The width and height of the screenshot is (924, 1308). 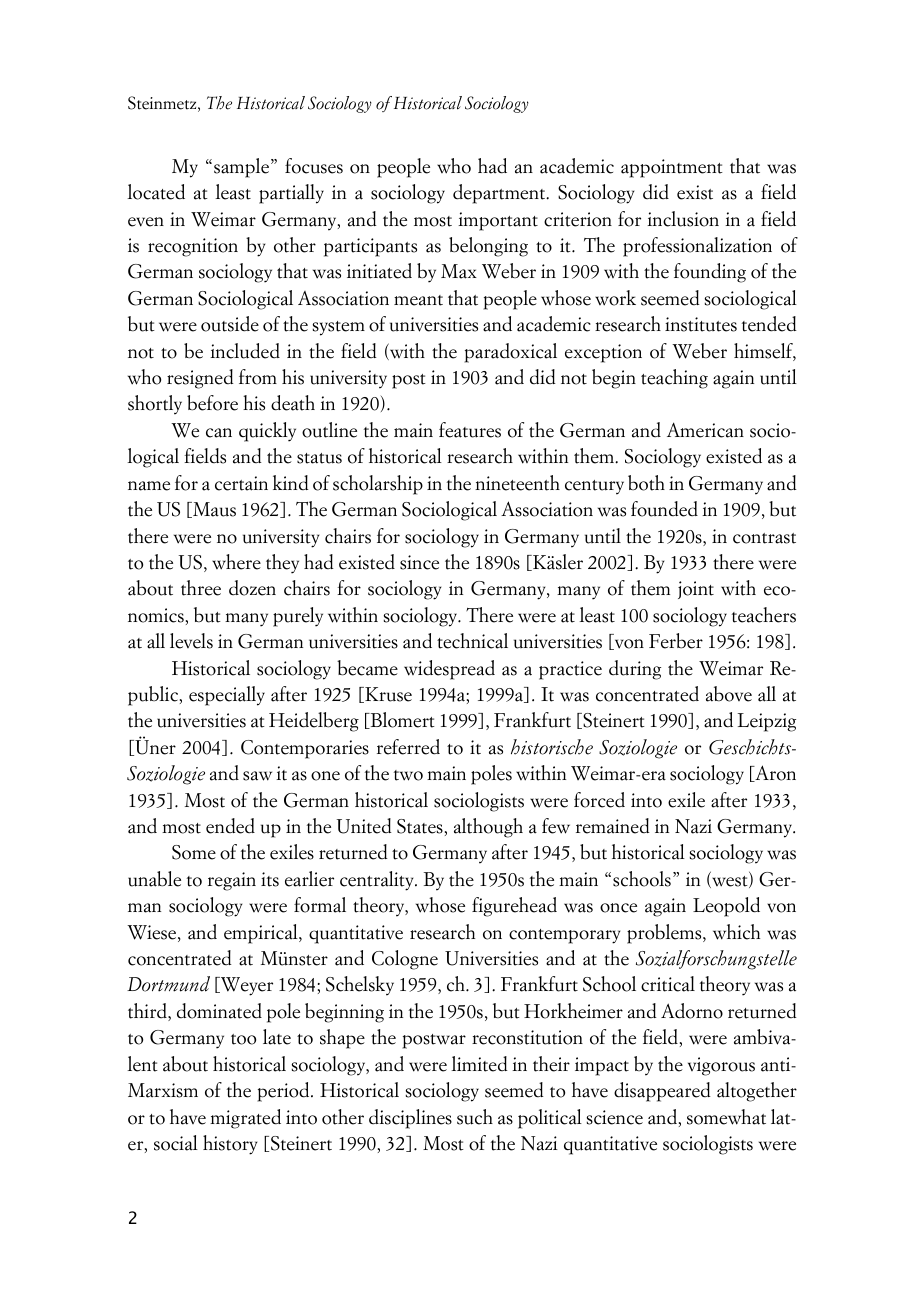 What do you see at coordinates (449, 670) in the screenshot?
I see `widespread` at bounding box center [449, 670].
